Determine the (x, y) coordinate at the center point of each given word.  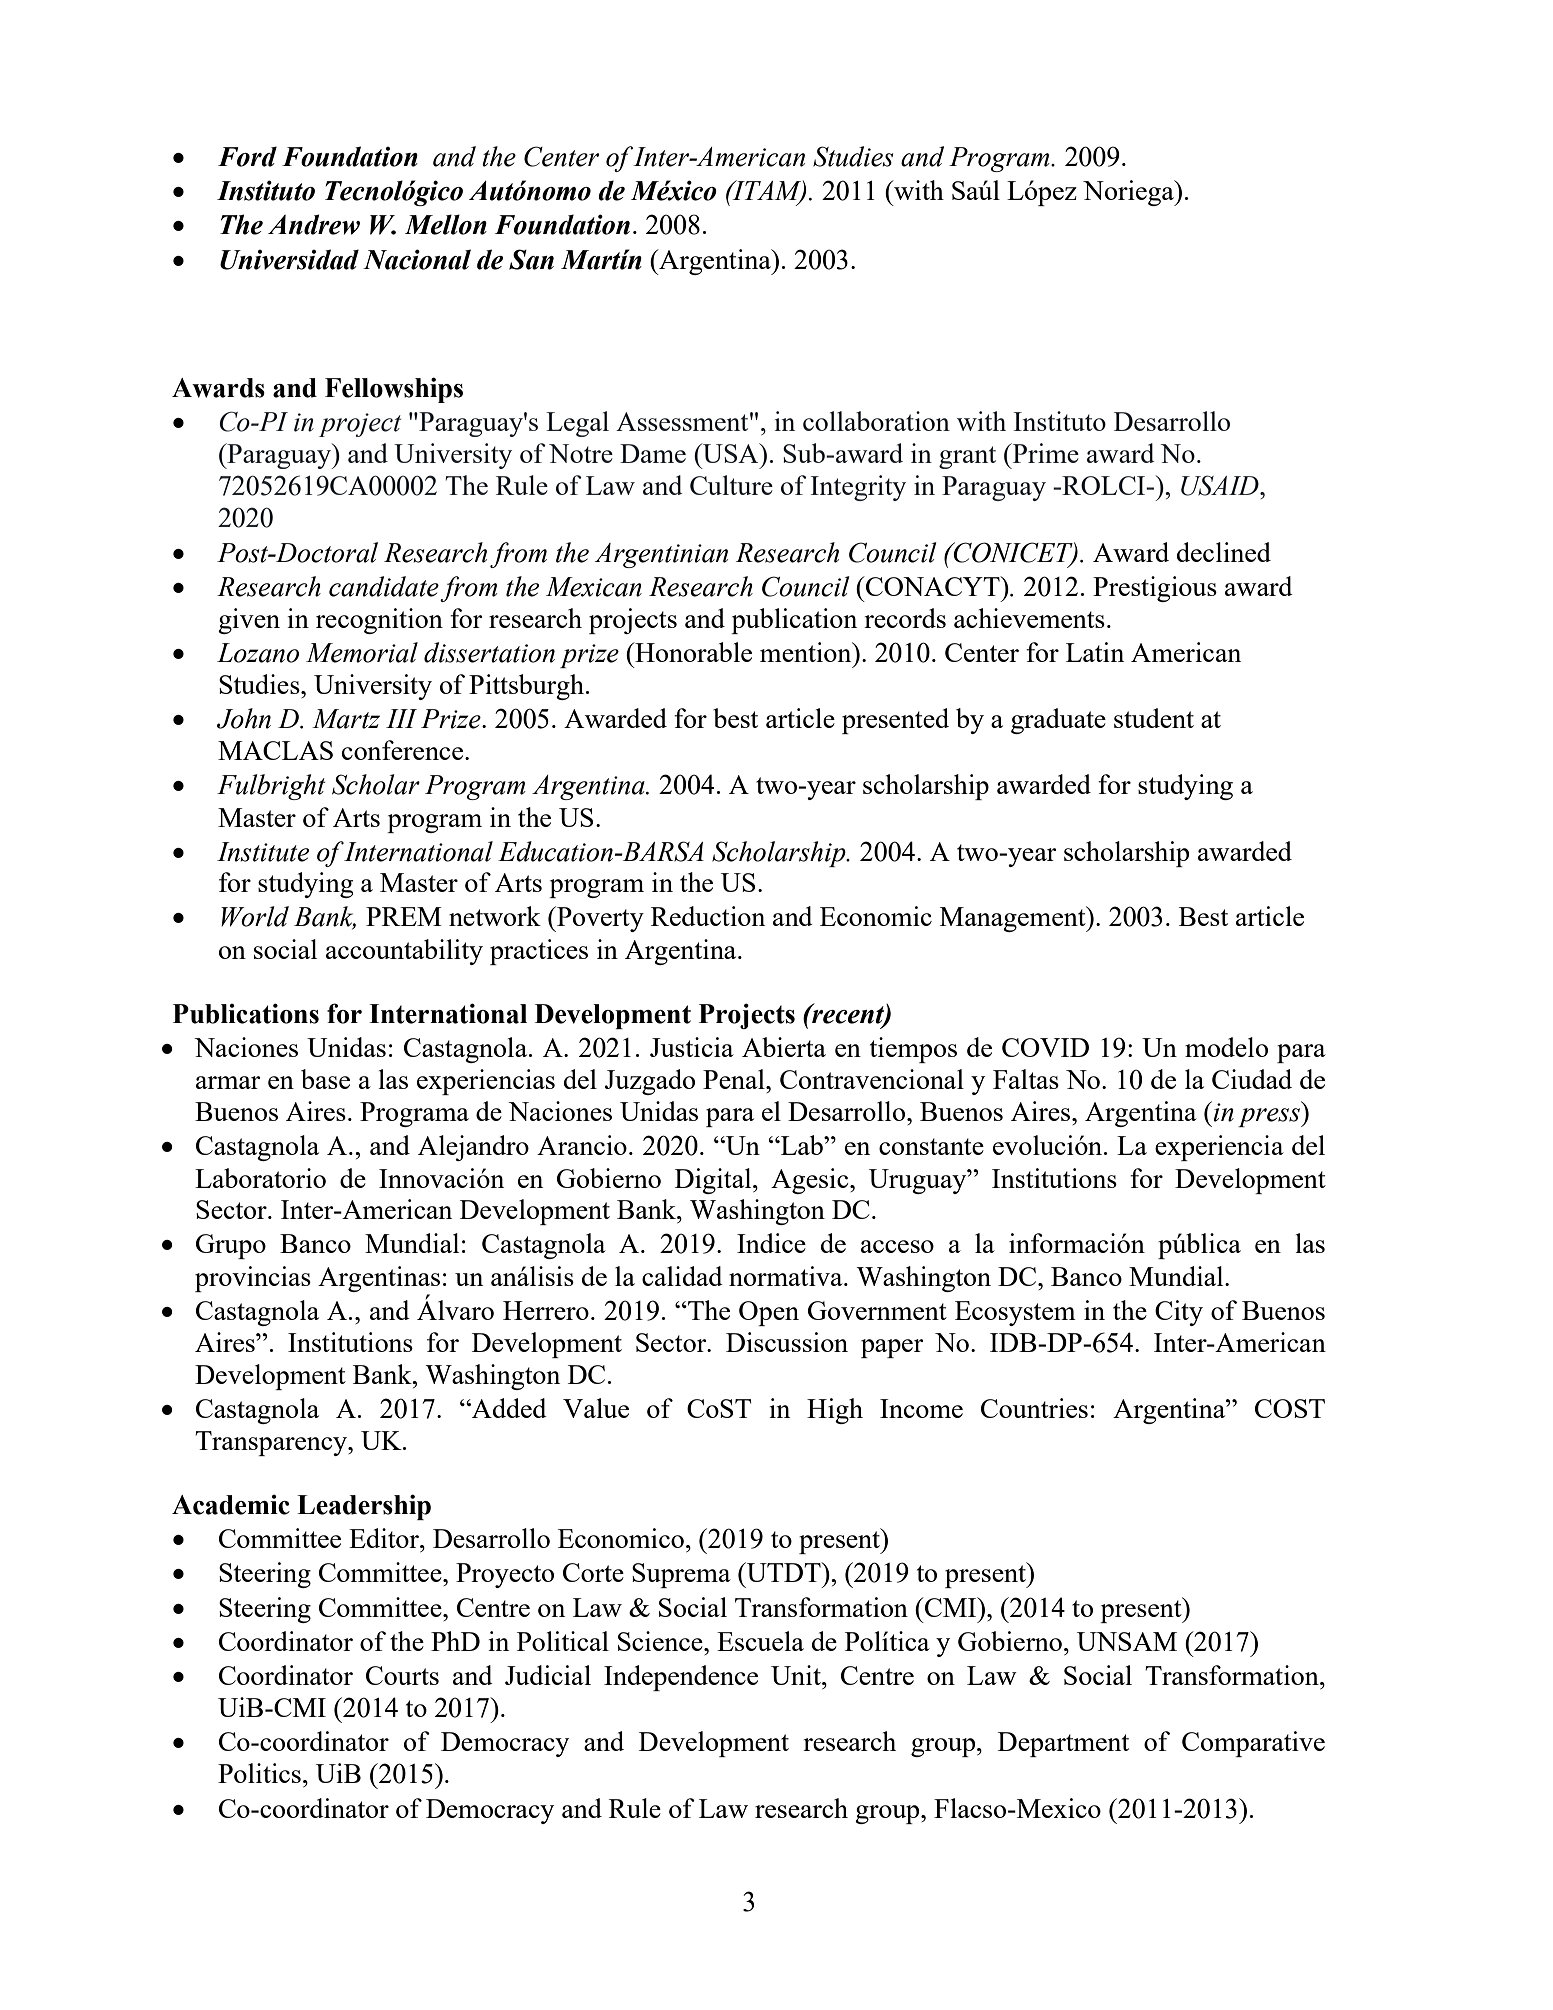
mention (807, 652)
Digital (714, 1181)
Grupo (231, 1246)
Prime (1045, 453)
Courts (402, 1675)
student (1154, 718)
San (531, 259)
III (401, 718)
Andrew (314, 224)
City (1179, 1313)
